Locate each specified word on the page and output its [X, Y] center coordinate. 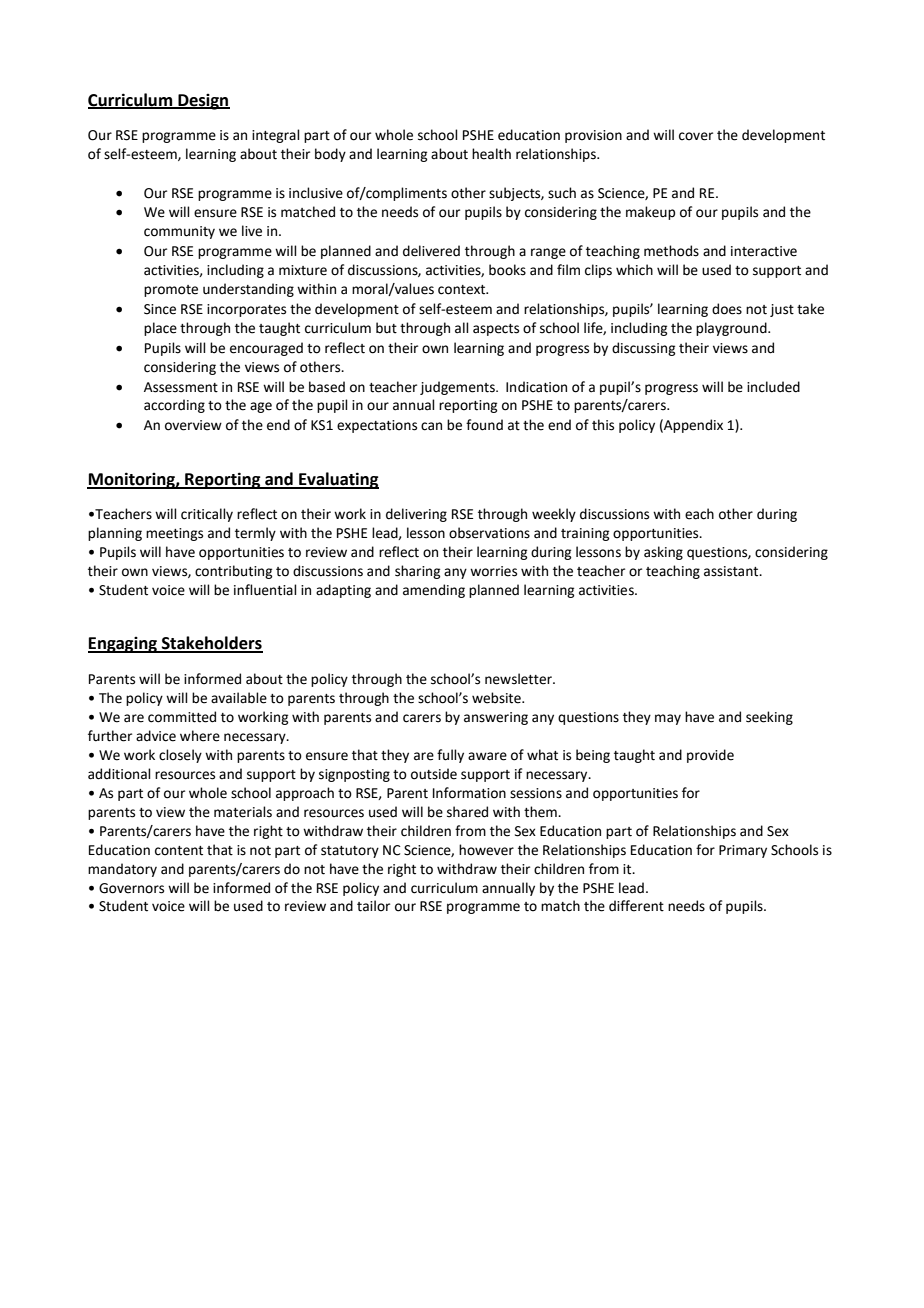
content [179, 851]
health [491, 154]
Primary [743, 851]
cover [696, 136]
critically [207, 515]
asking [663, 553]
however [486, 850]
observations [489, 533]
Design [203, 102]
